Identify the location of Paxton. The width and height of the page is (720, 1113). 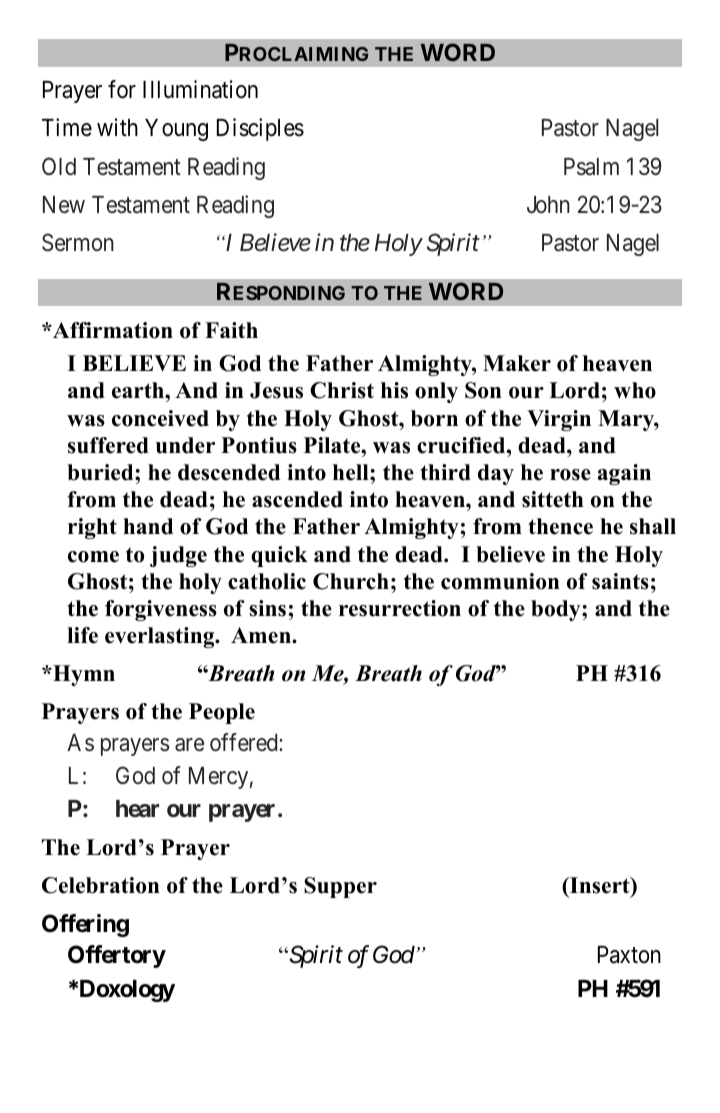
(629, 955).
